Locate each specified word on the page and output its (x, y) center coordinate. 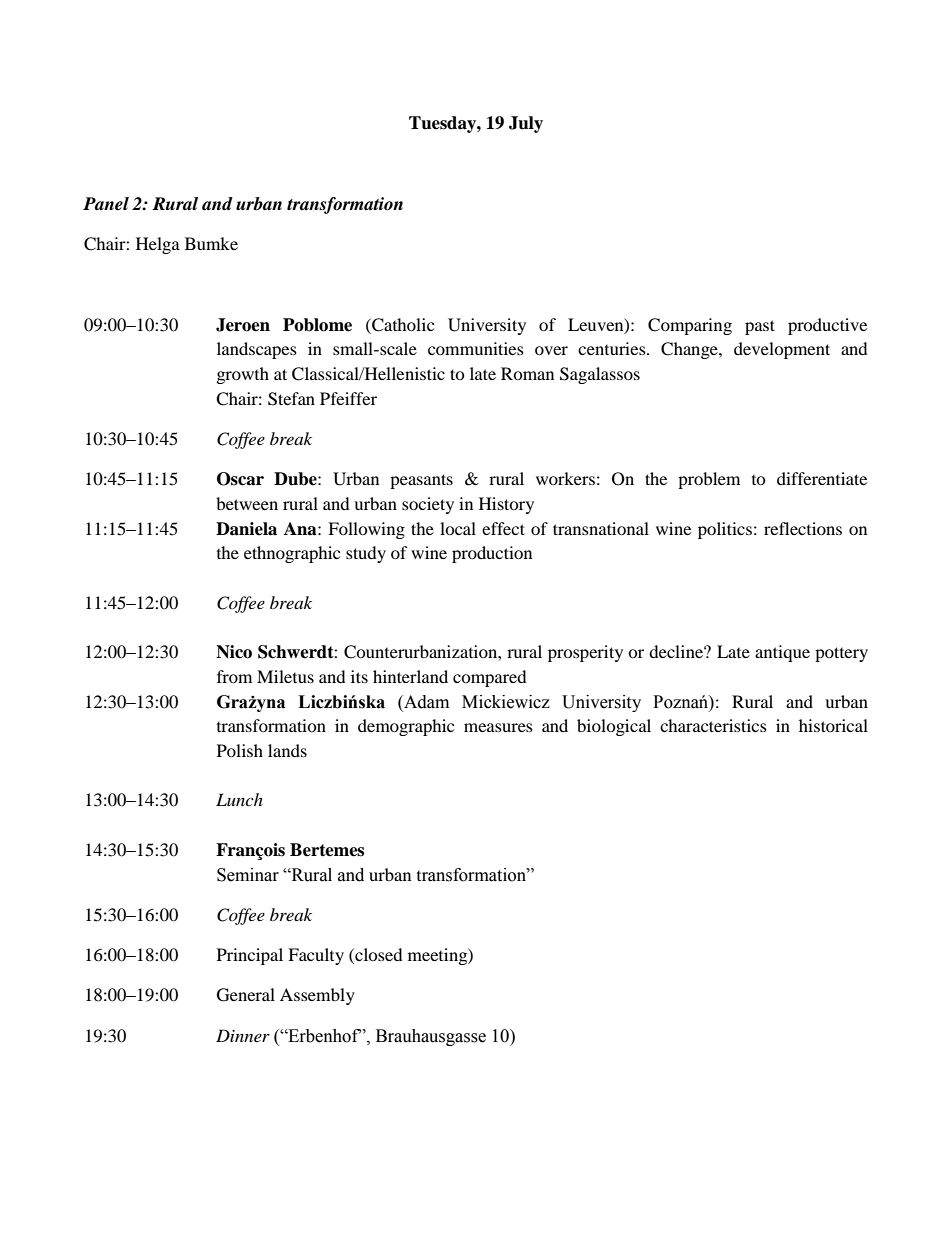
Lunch (239, 799)
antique (782, 653)
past (760, 327)
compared (490, 678)
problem (709, 480)
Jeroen (243, 325)
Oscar (240, 479)
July (526, 124)
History (506, 505)
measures (498, 727)
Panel (106, 204)
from (234, 676)
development (782, 350)
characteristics (713, 725)
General (246, 995)
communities (476, 348)
